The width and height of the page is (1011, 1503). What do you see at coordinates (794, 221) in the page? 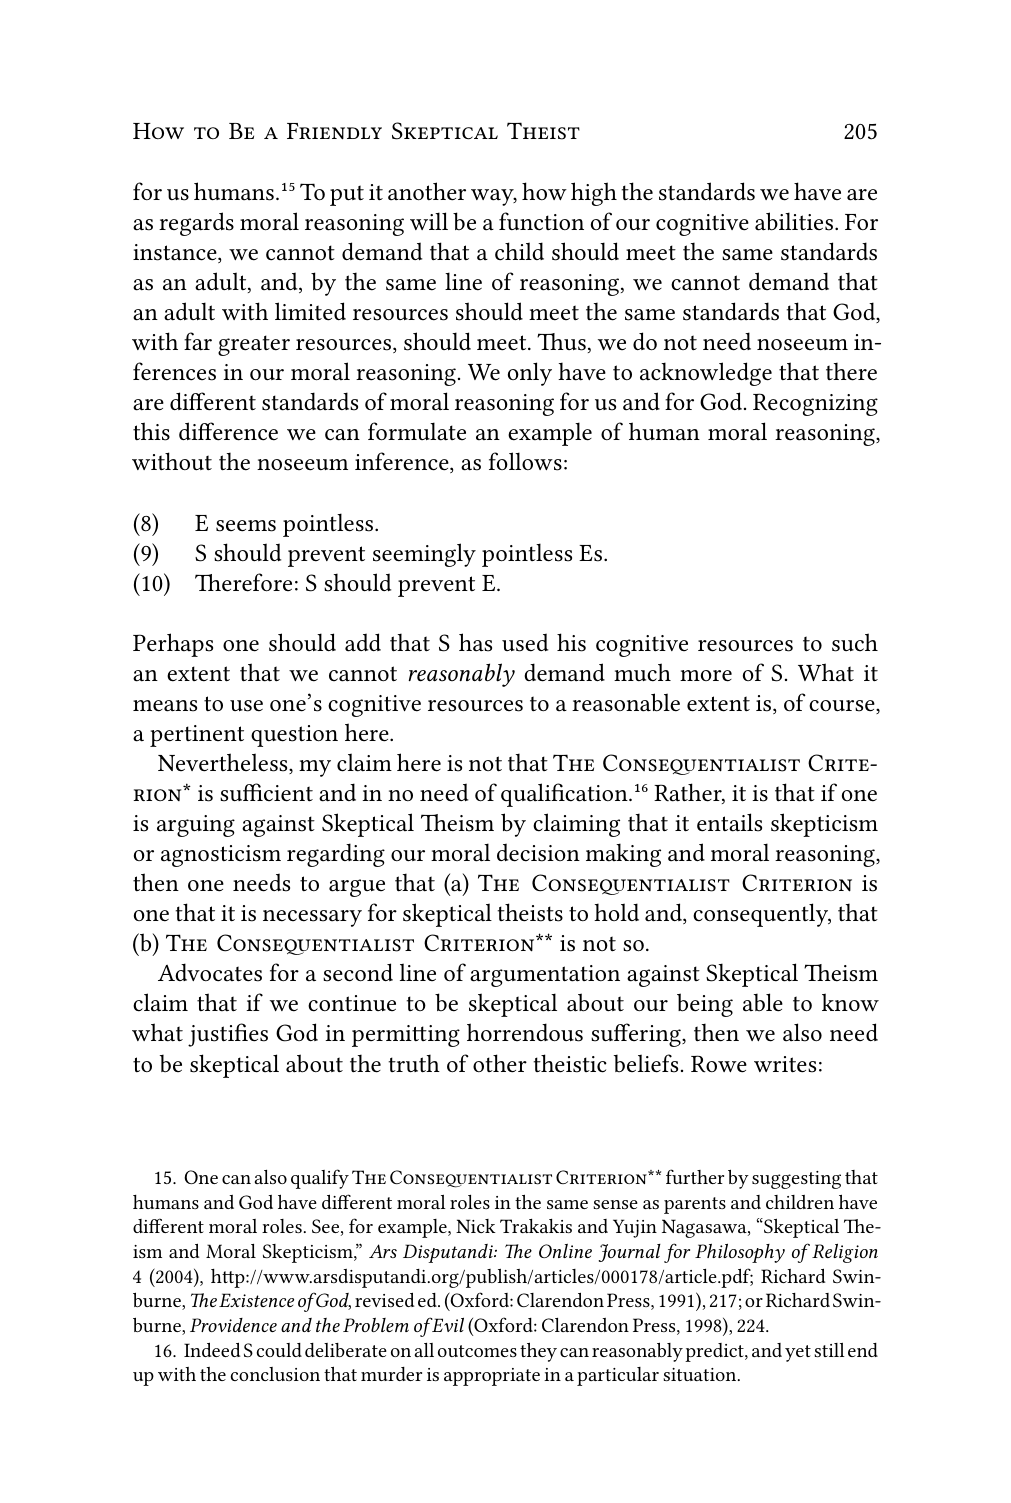
I see `abilities` at bounding box center [794, 221].
